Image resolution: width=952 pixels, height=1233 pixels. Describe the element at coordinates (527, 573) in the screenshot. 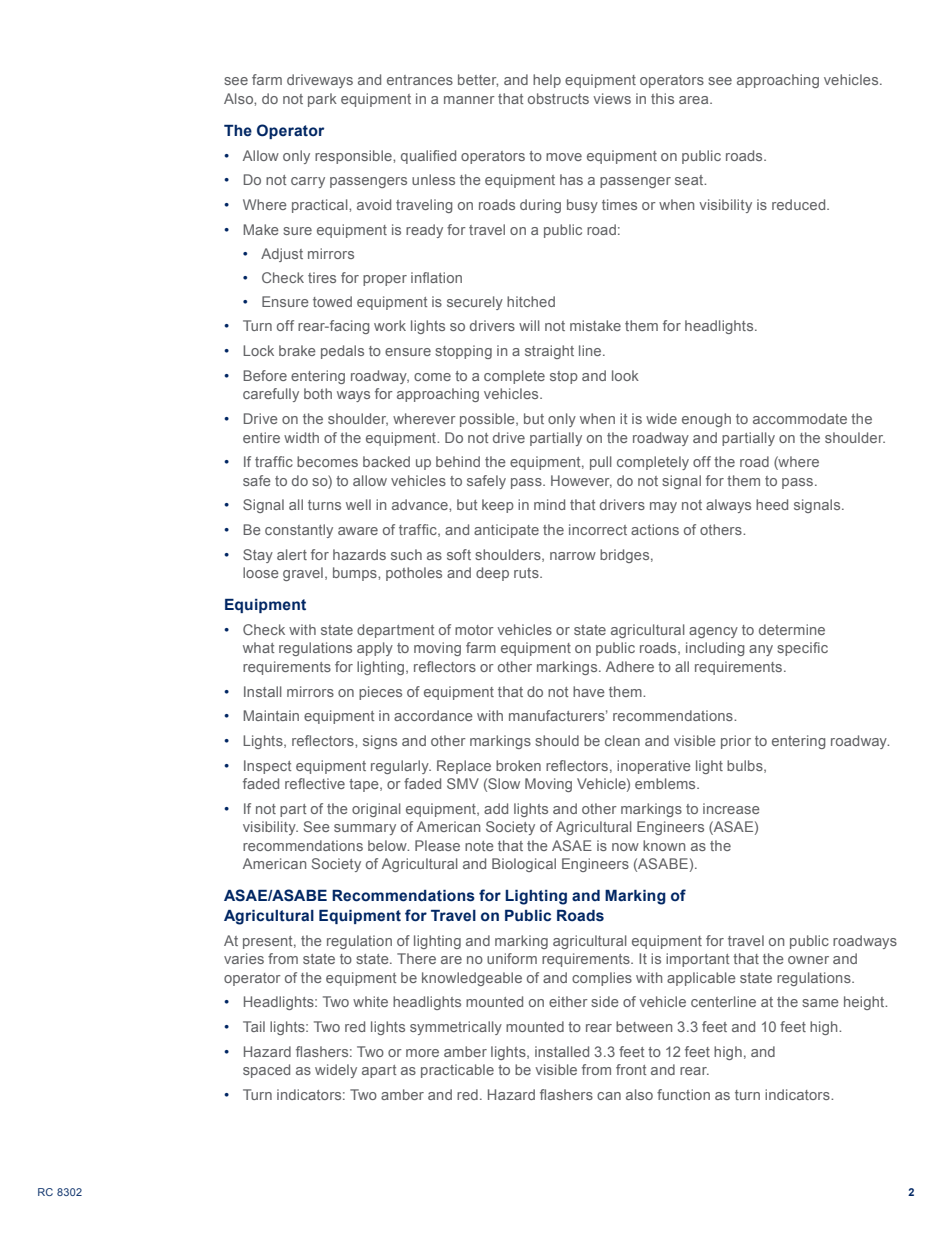

I see `ruts` at that location.
